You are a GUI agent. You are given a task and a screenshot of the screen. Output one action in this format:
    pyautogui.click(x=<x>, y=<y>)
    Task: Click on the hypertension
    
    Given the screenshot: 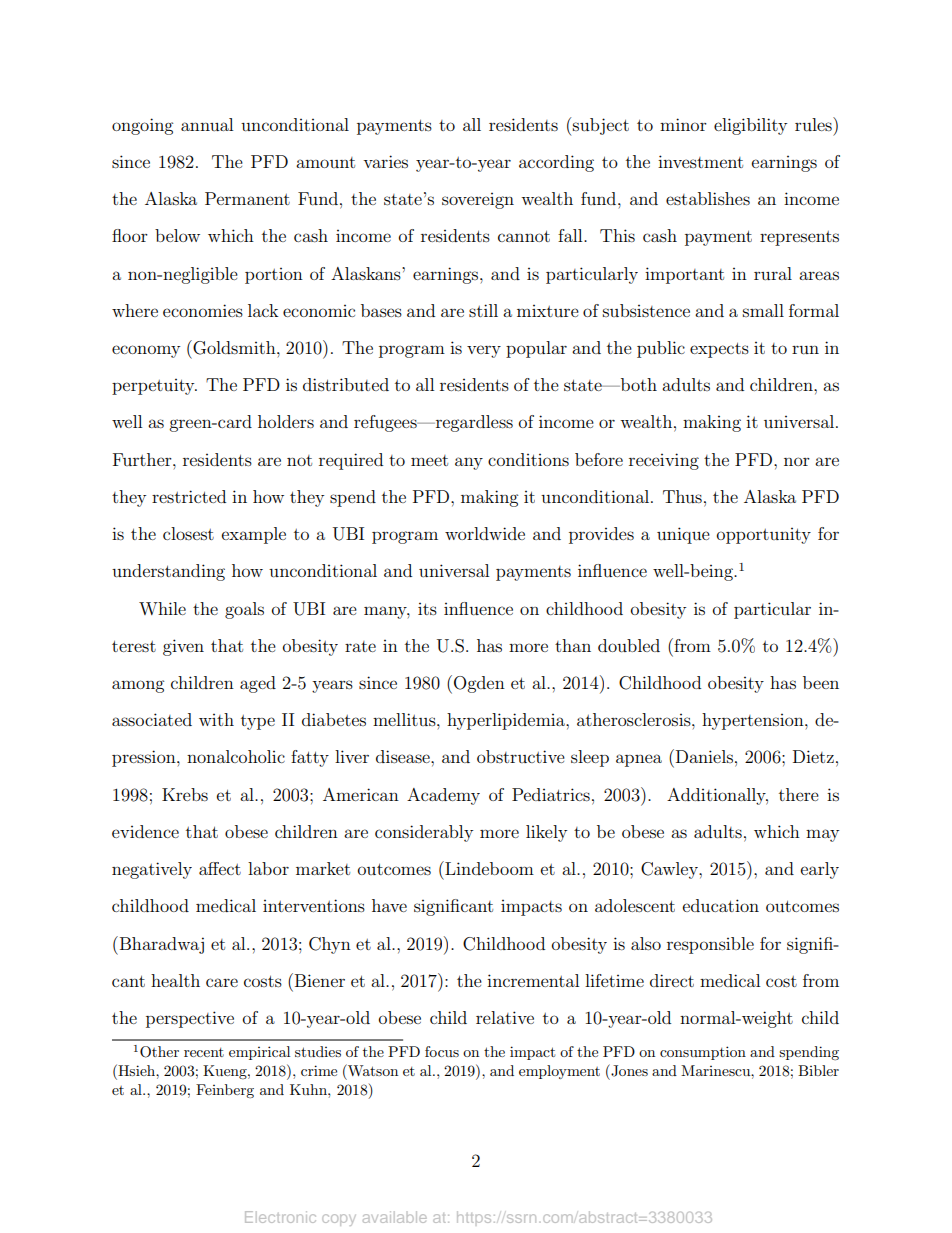 What is the action you would take?
    pyautogui.click(x=754, y=721)
